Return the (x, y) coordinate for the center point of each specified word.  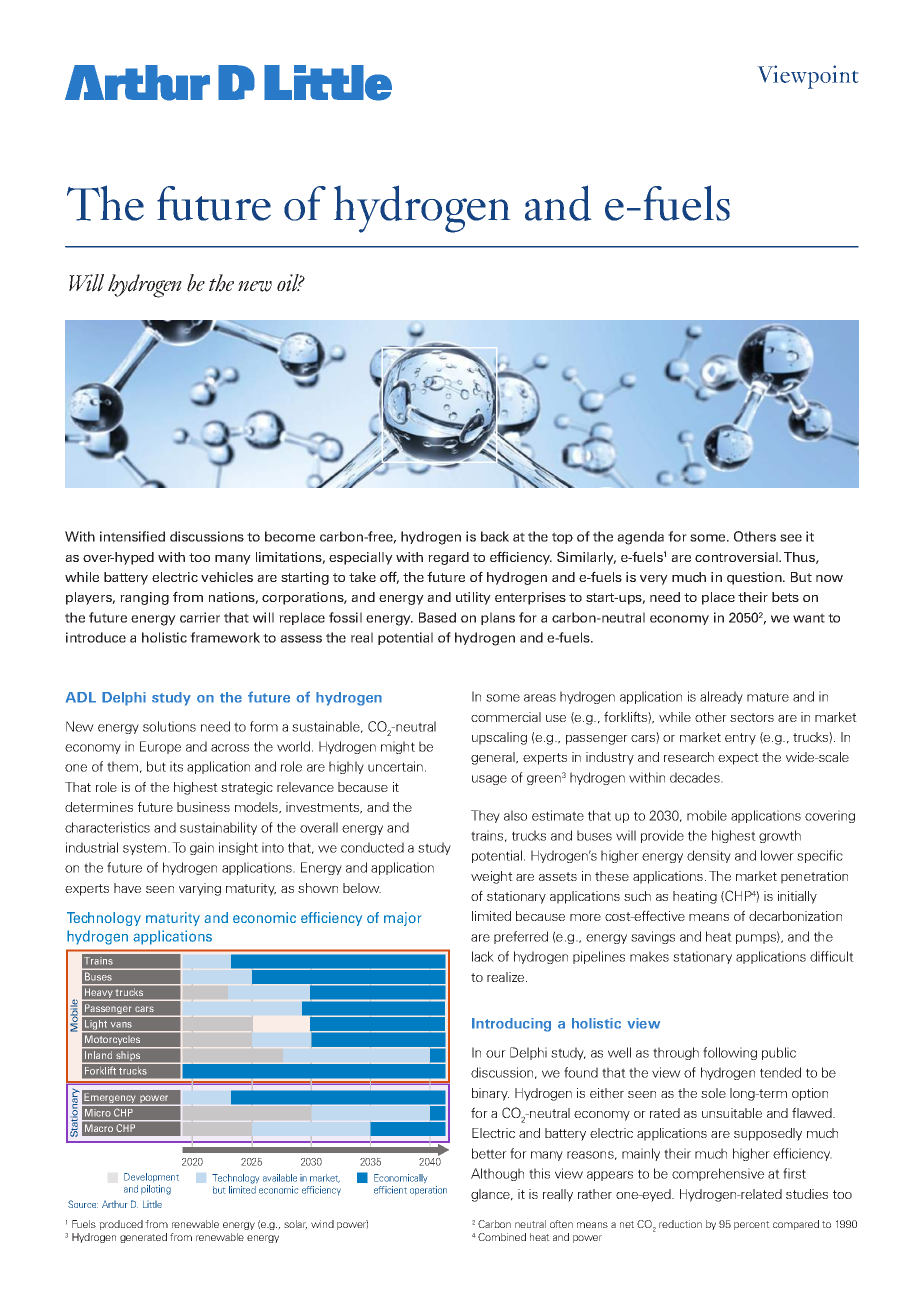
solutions (169, 726)
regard (448, 558)
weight (492, 877)
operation (428, 1190)
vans (121, 1025)
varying (200, 889)
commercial (506, 717)
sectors (752, 717)
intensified (132, 536)
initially (797, 897)
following (730, 1053)
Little (152, 1204)
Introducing (511, 1025)
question (755, 578)
